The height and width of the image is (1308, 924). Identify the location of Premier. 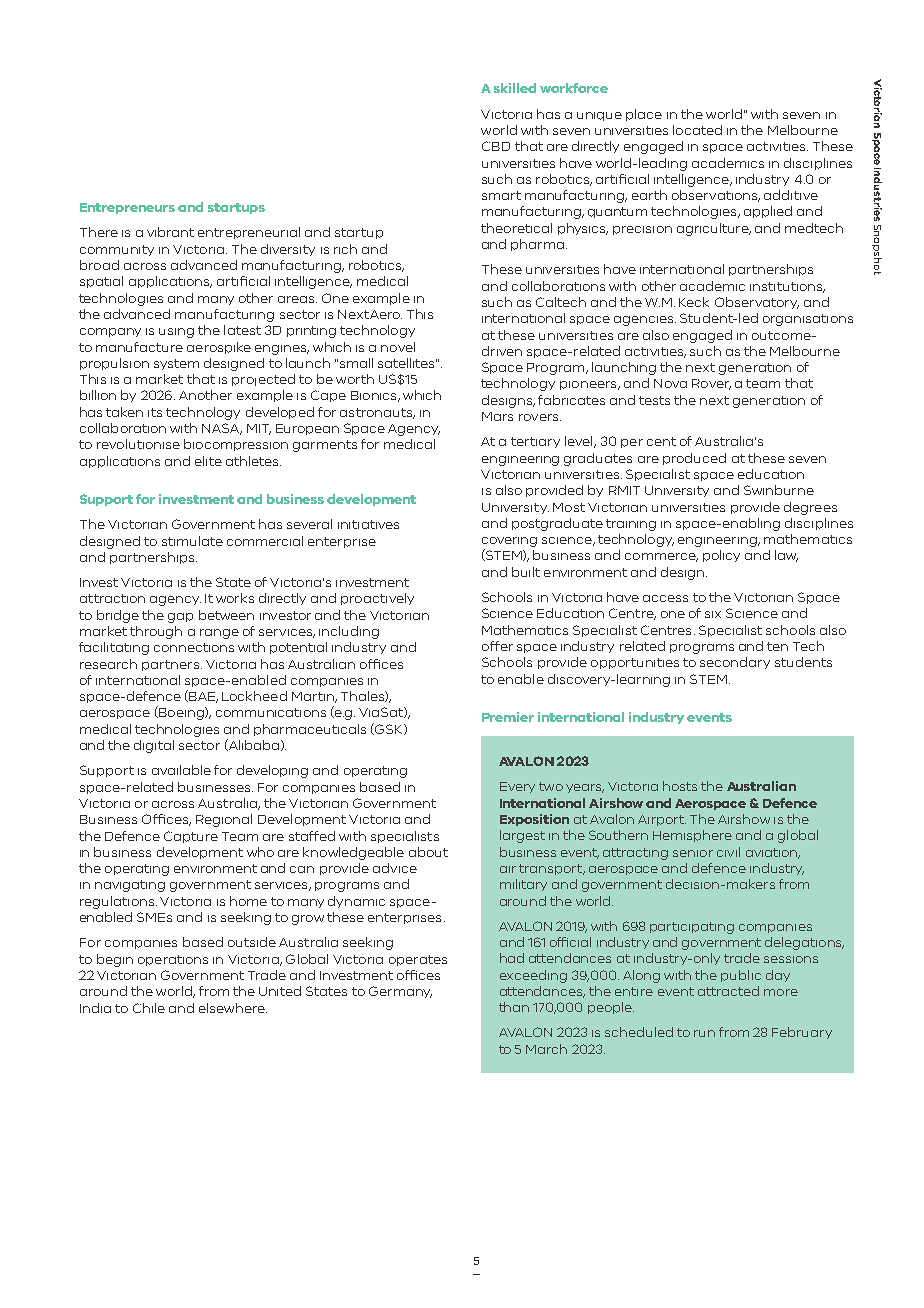
(508, 717).
